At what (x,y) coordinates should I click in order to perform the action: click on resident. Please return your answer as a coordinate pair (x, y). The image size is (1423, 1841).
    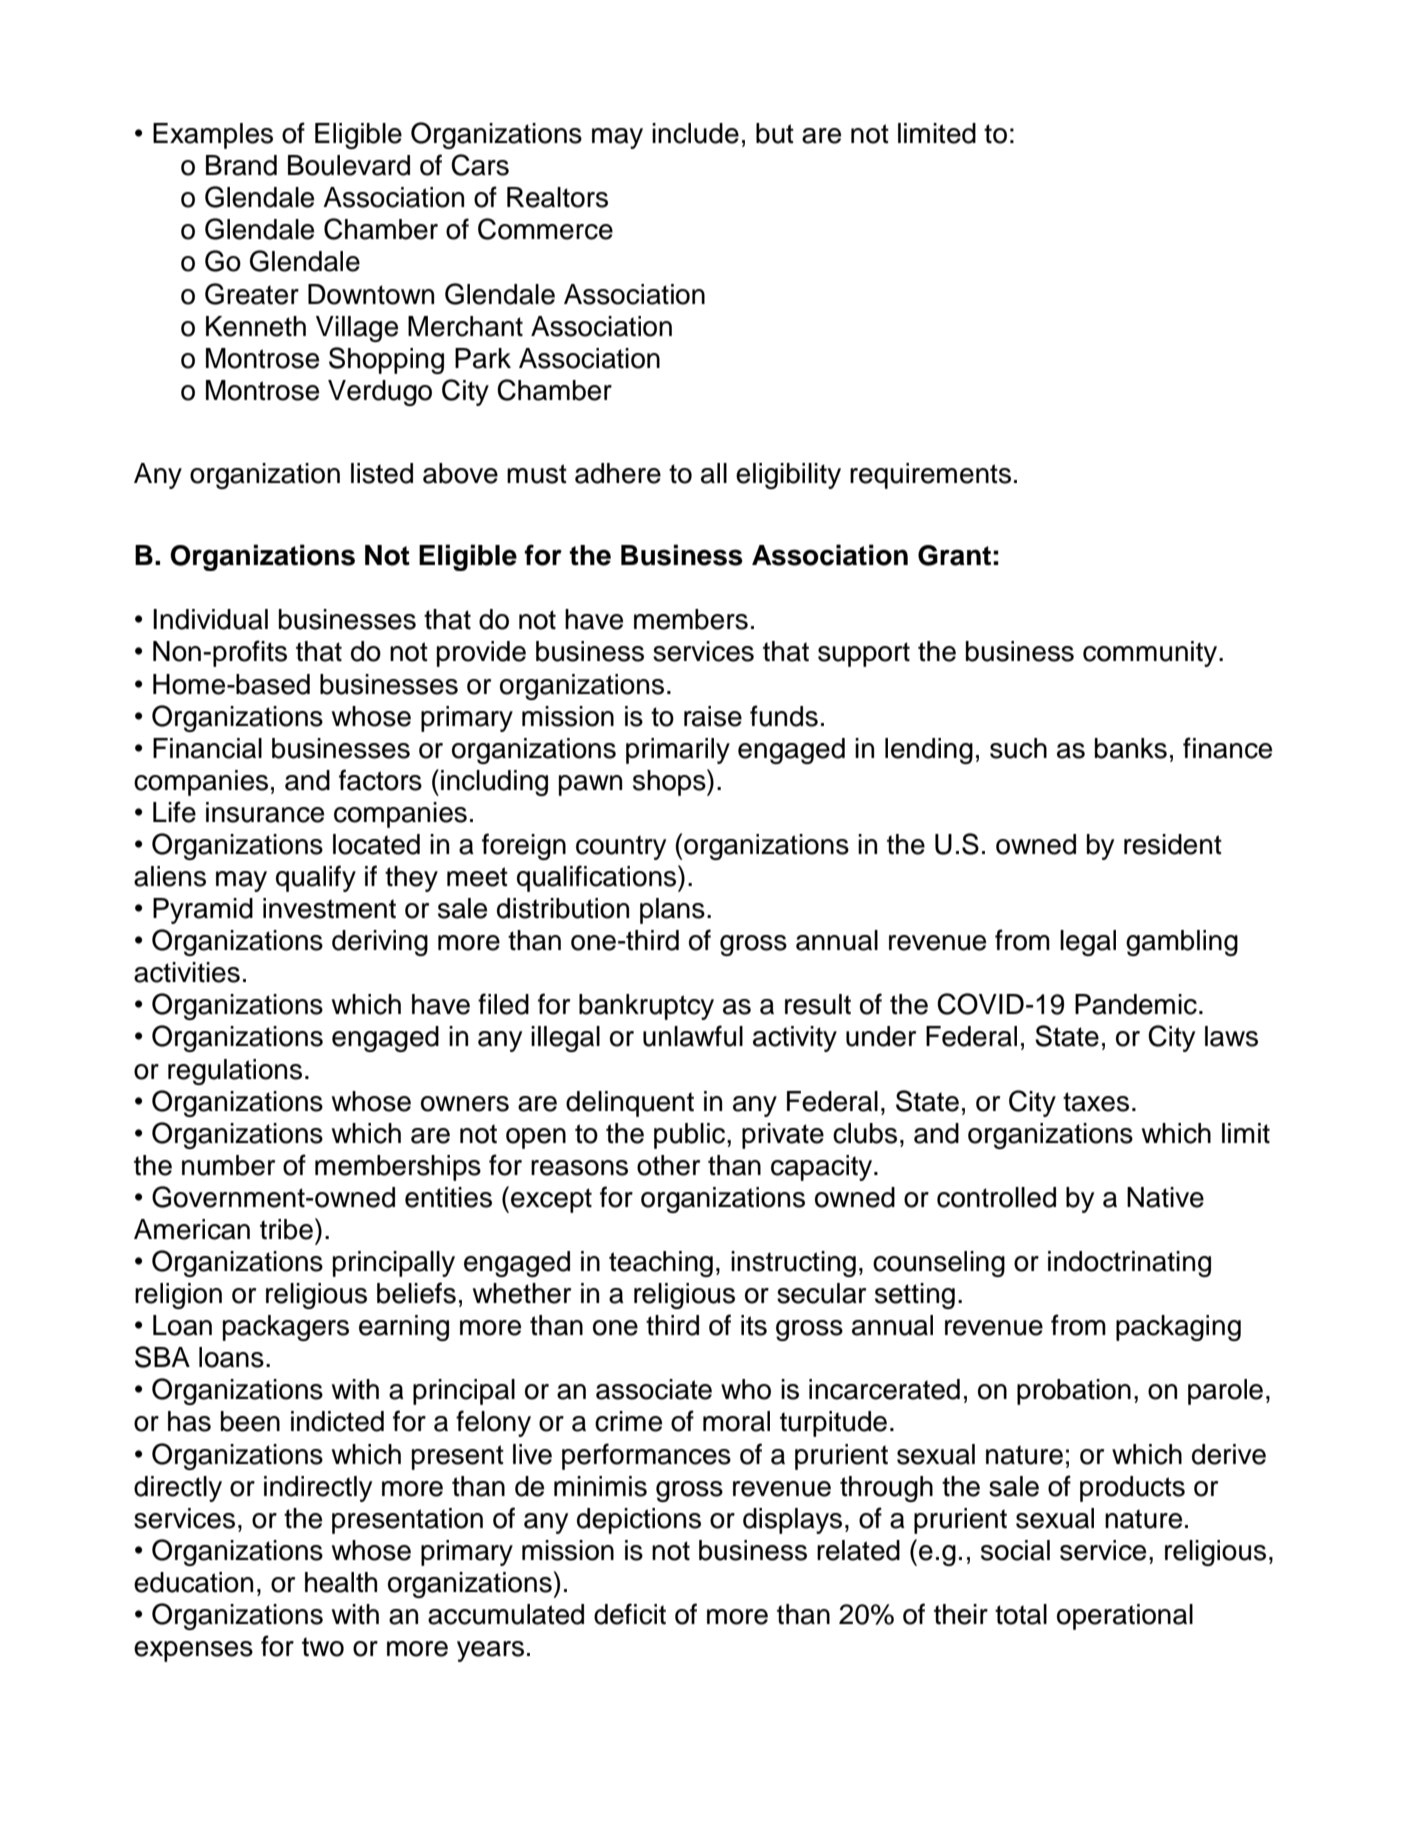
    Looking at the image, I should click on (1173, 844).
